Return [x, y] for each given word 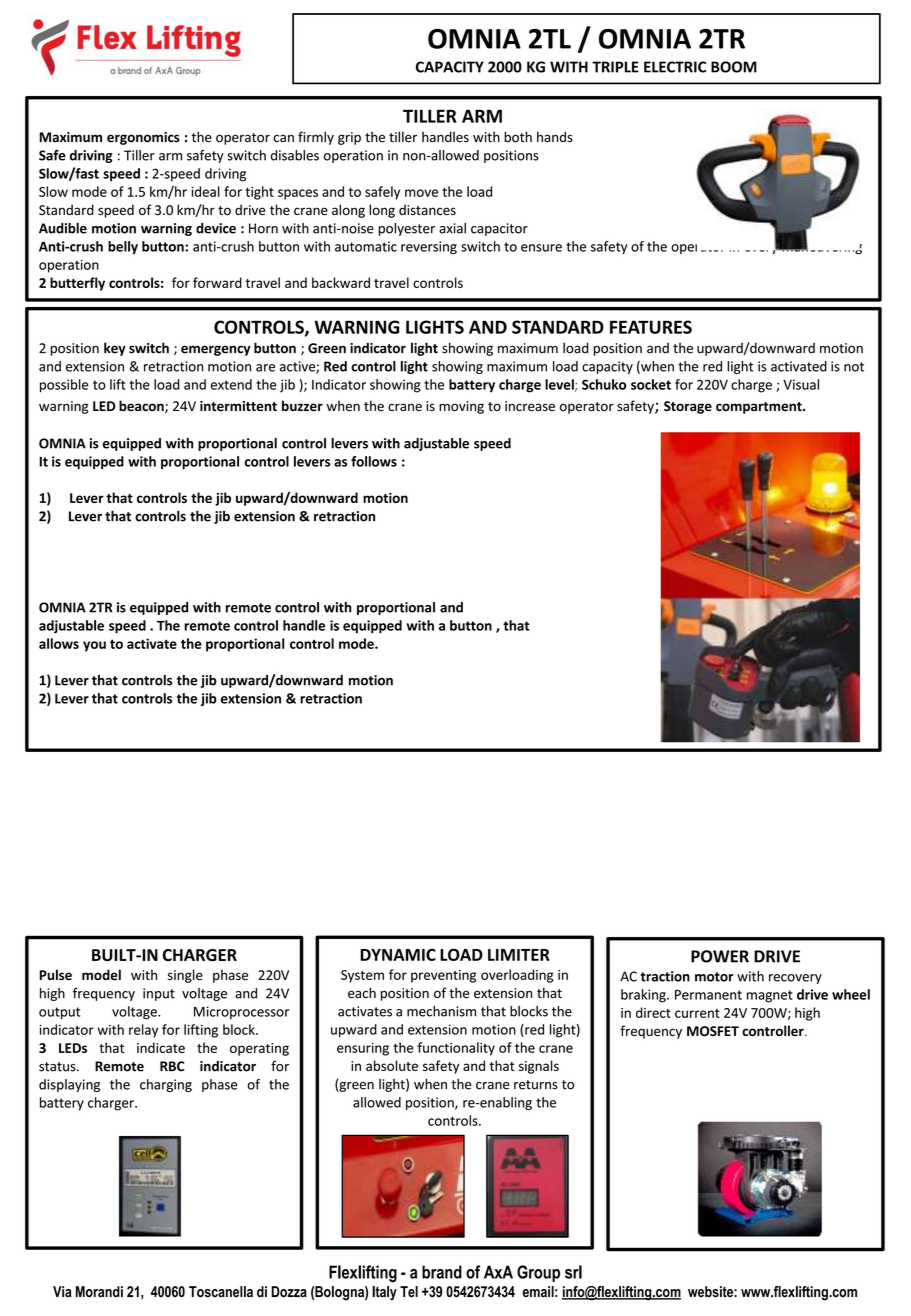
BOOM [734, 67]
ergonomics [143, 138]
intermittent [238, 406]
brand [442, 1272]
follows [374, 461]
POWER [720, 956]
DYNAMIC [398, 954]
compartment [760, 408]
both [518, 137]
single [185, 976]
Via [62, 1292]
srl [573, 1272]
